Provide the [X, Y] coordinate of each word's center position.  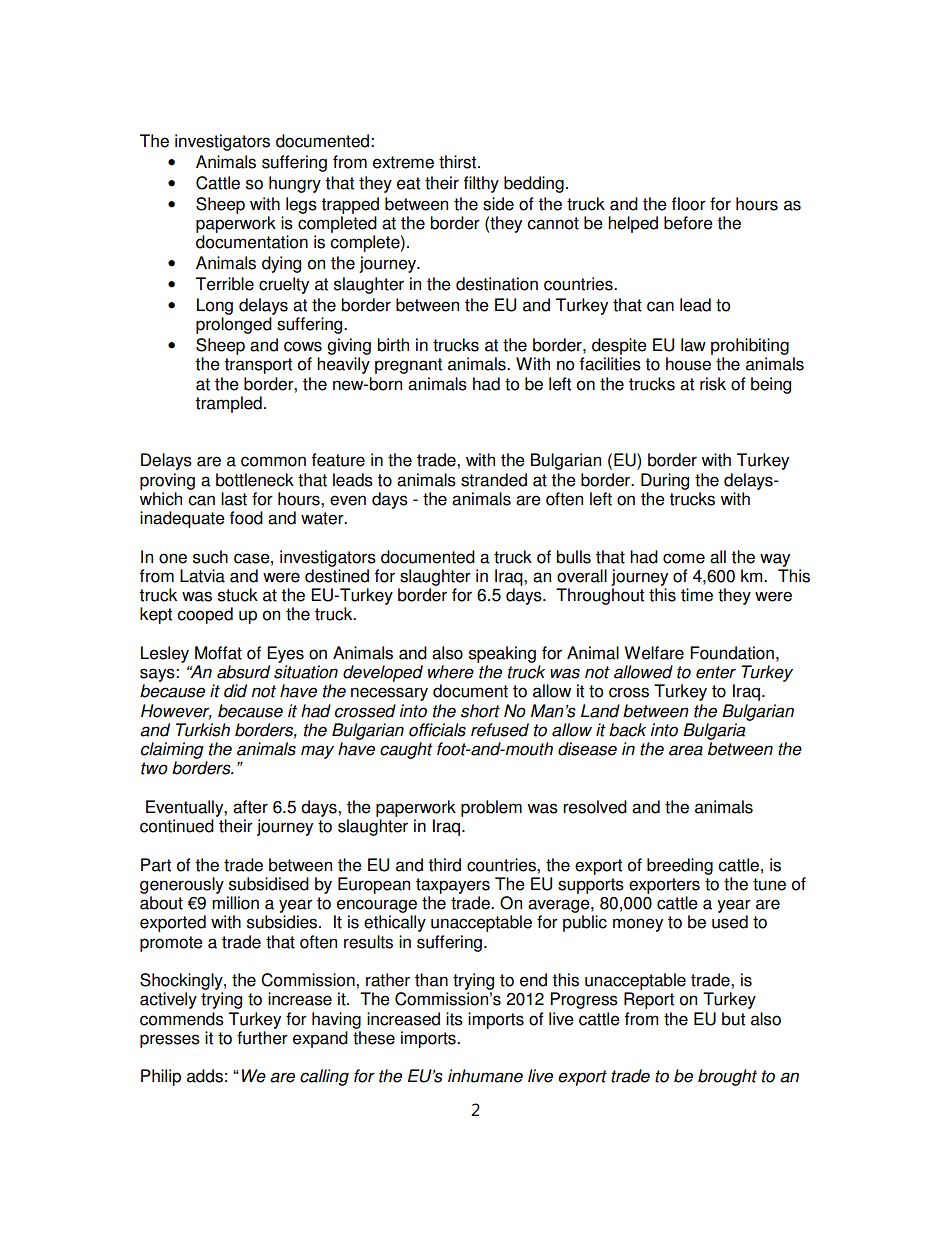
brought [727, 1077]
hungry [295, 184]
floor [689, 204]
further [262, 1038]
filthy [481, 184]
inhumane [485, 1076]
